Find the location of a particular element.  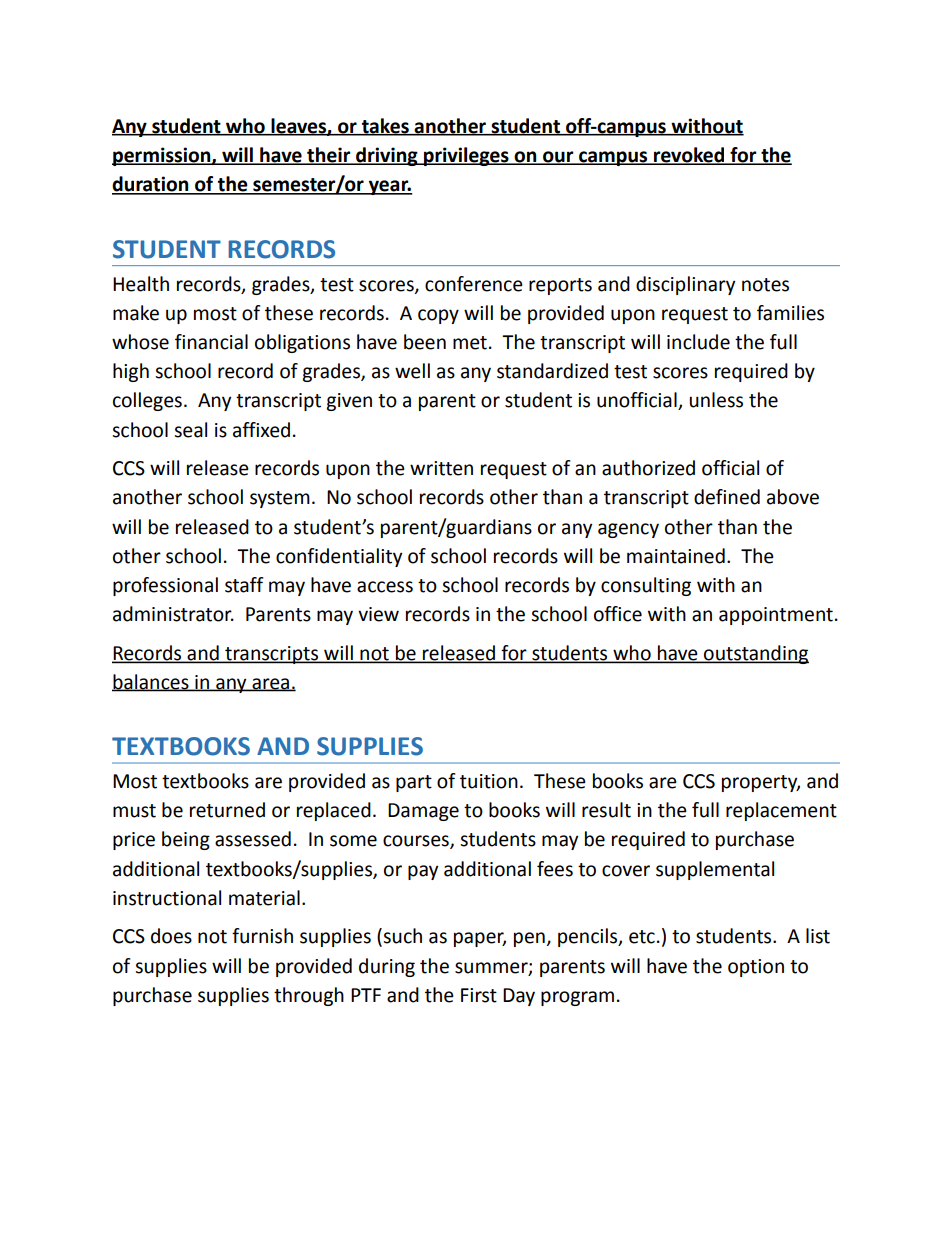

outstanding is located at coordinates (755, 654).
